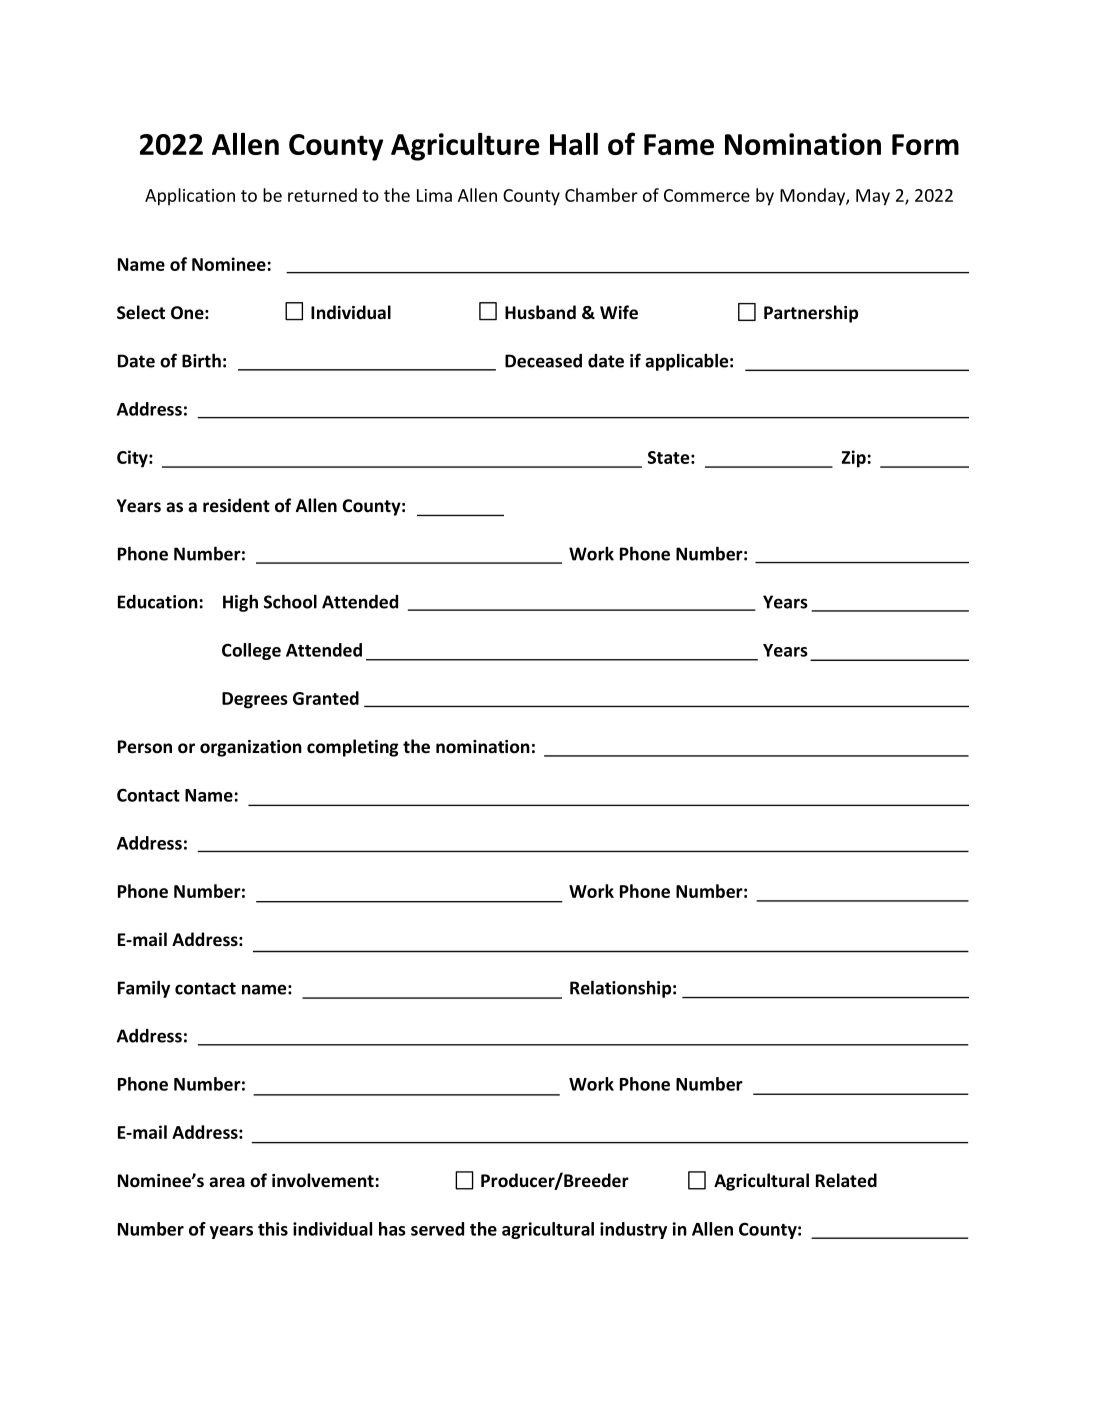 The image size is (1099, 1422). I want to click on Degrees, so click(255, 700).
